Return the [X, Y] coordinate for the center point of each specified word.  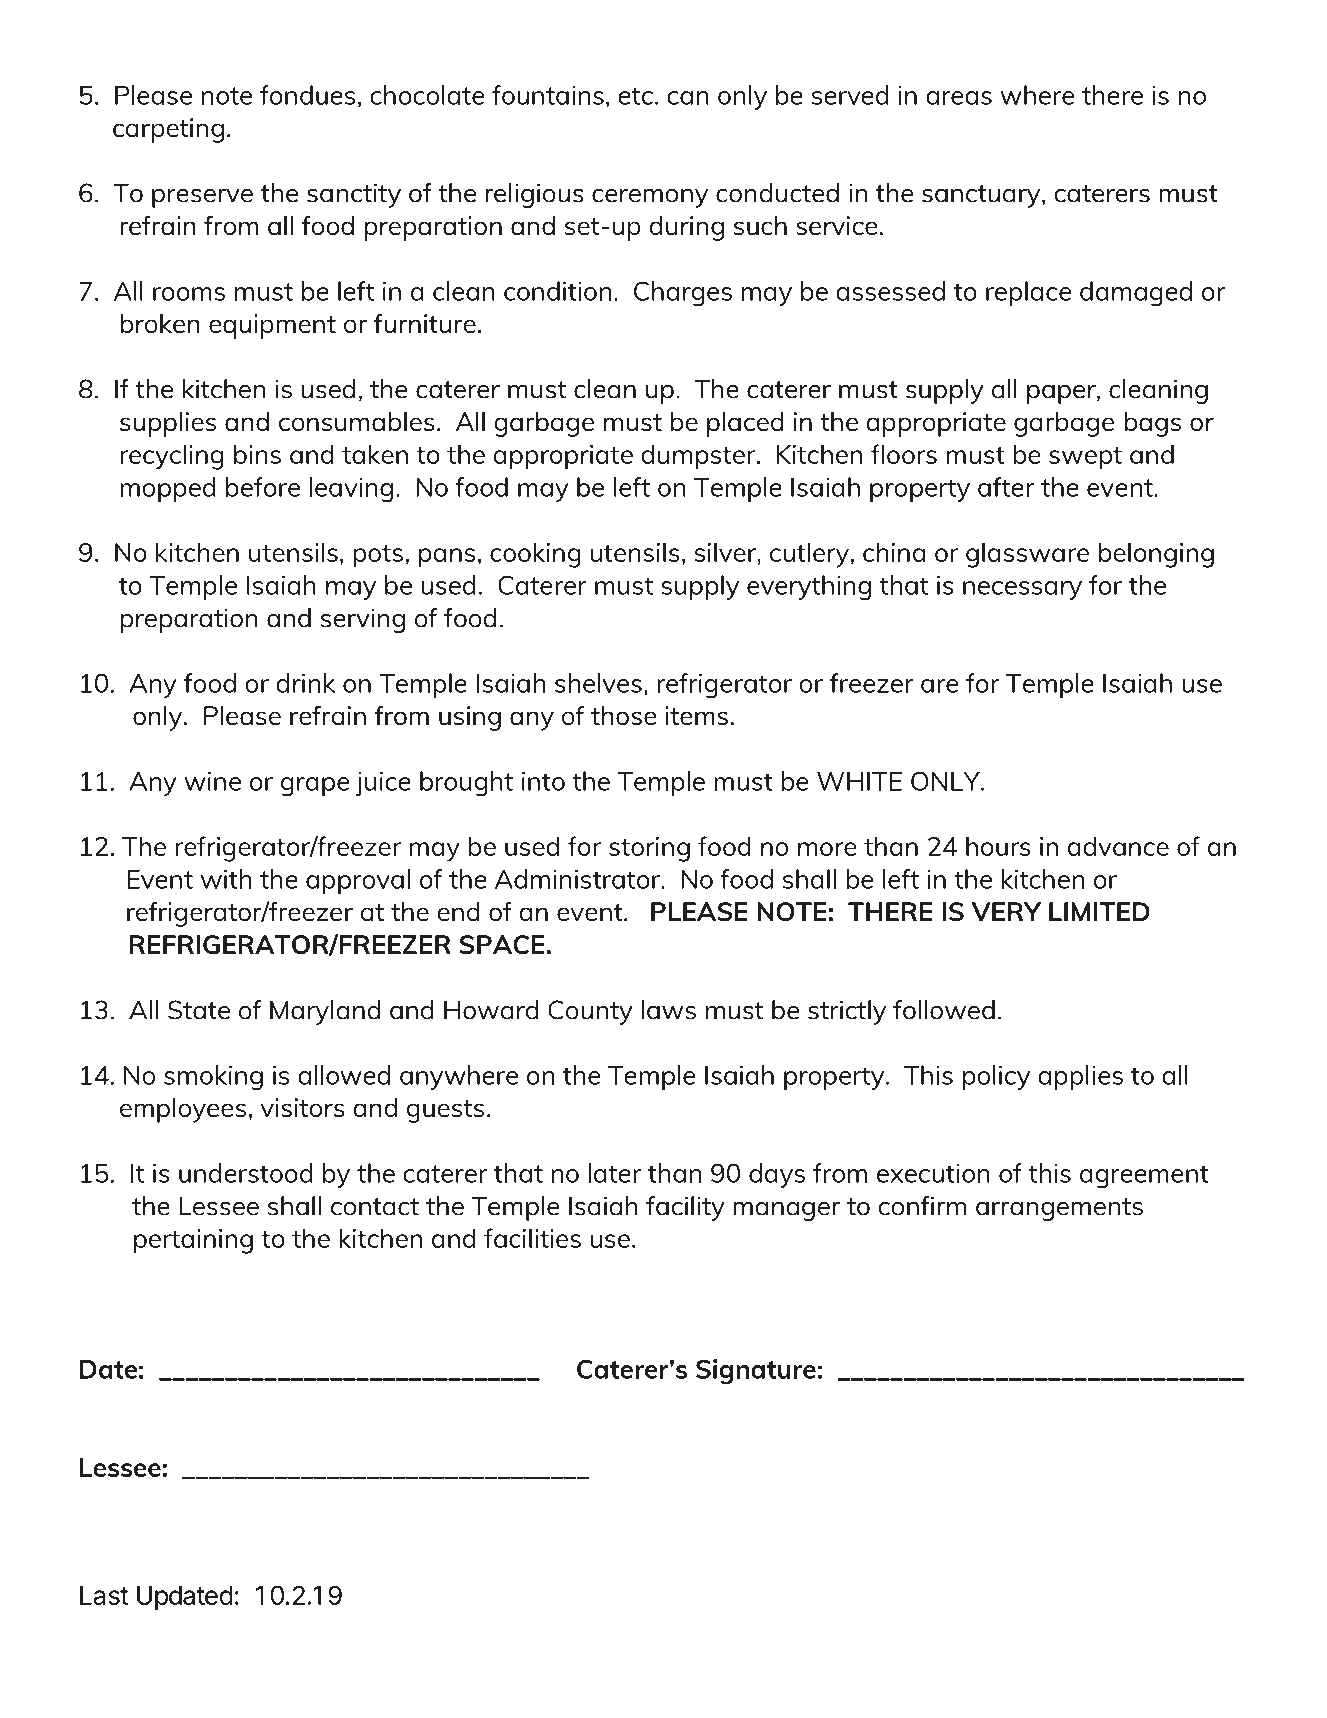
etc [635, 96]
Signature [756, 1372]
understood [246, 1173]
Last [104, 1595]
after [1006, 487]
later [614, 1173]
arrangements [1059, 1209]
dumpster [699, 457]
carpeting [168, 130]
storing [649, 849]
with [226, 879]
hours [998, 846]
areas [959, 98]
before [263, 487]
